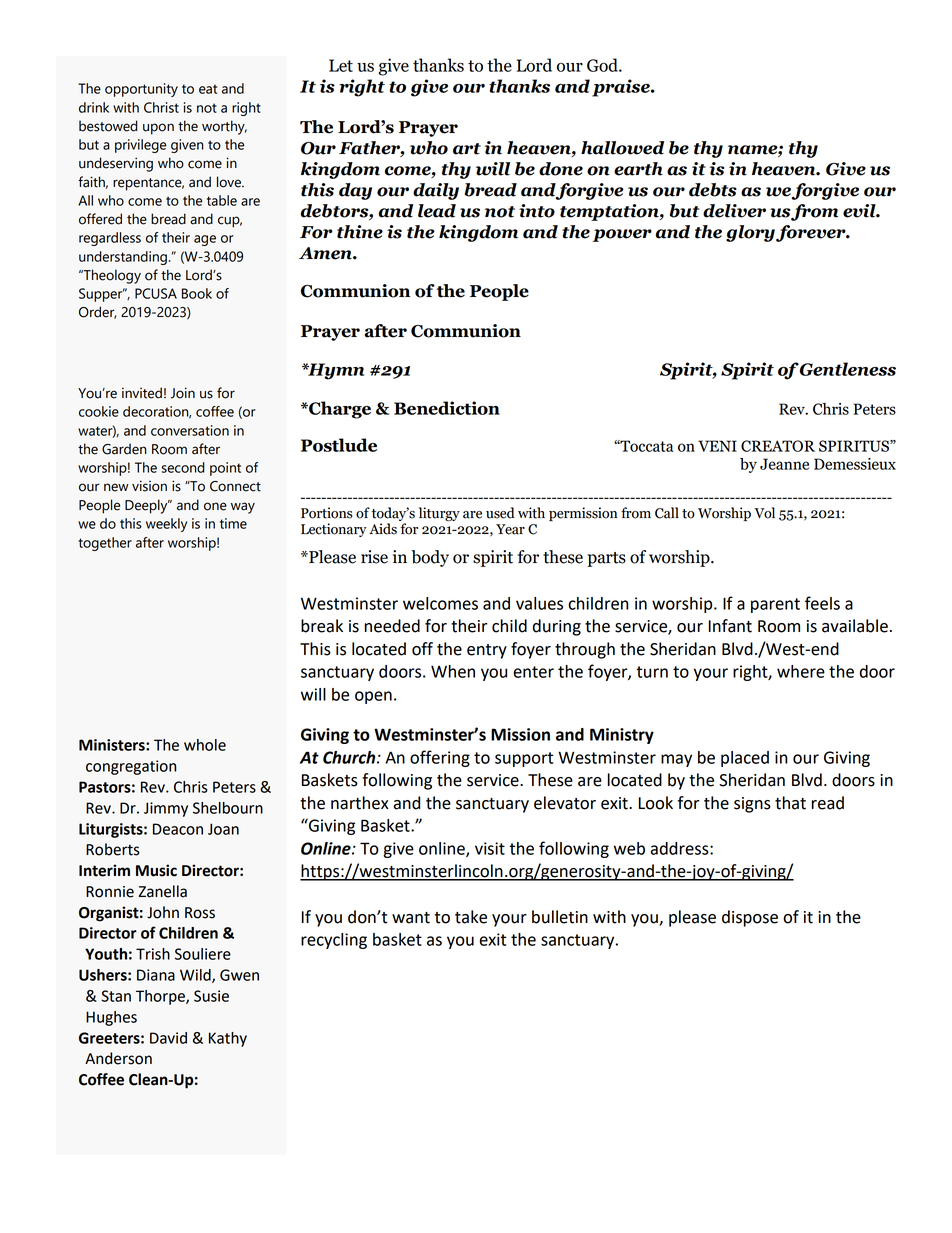  What do you see at coordinates (784, 464) in the screenshot?
I see `Jeanne` at bounding box center [784, 464].
